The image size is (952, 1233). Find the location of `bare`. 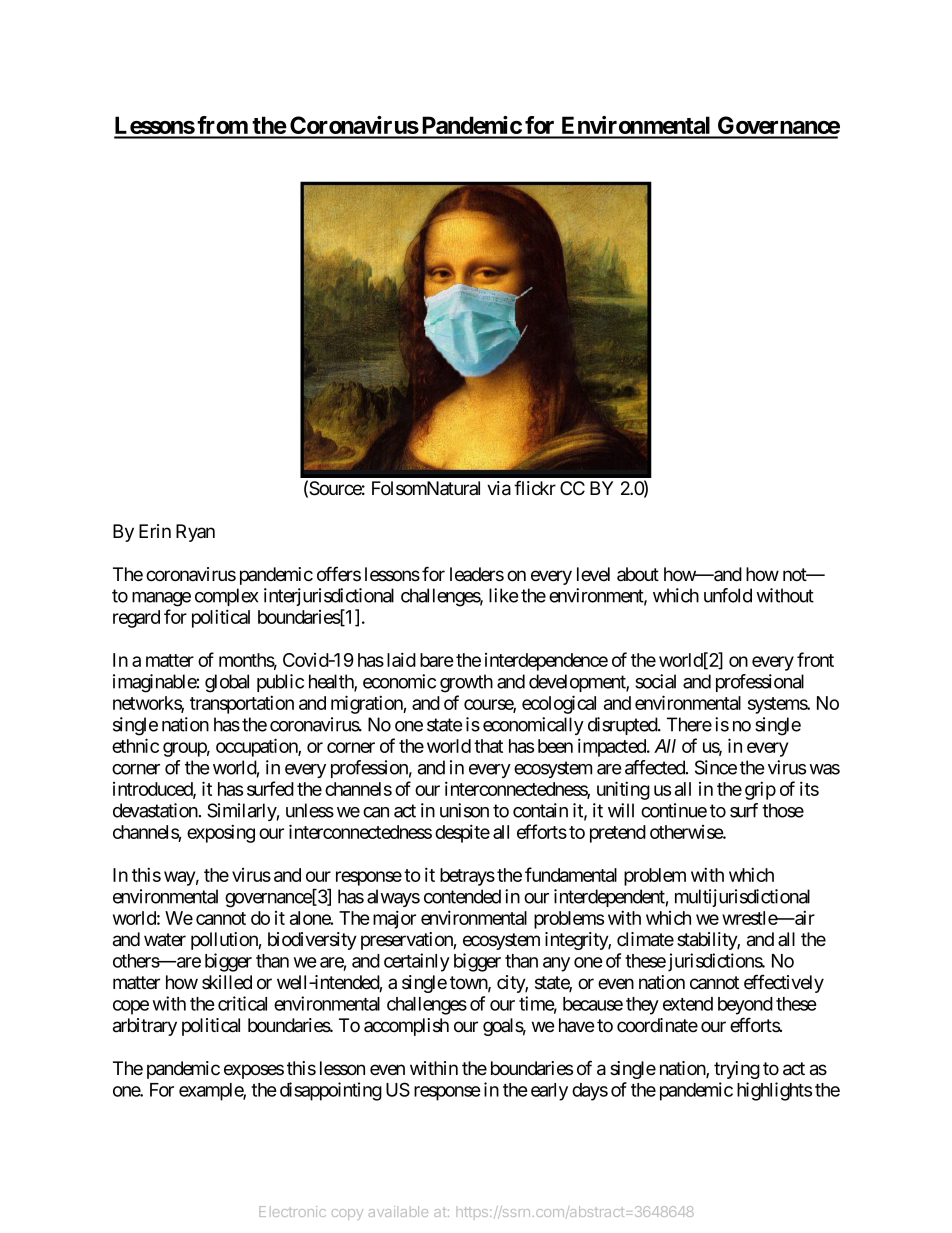

bare is located at coordinates (437, 660).
